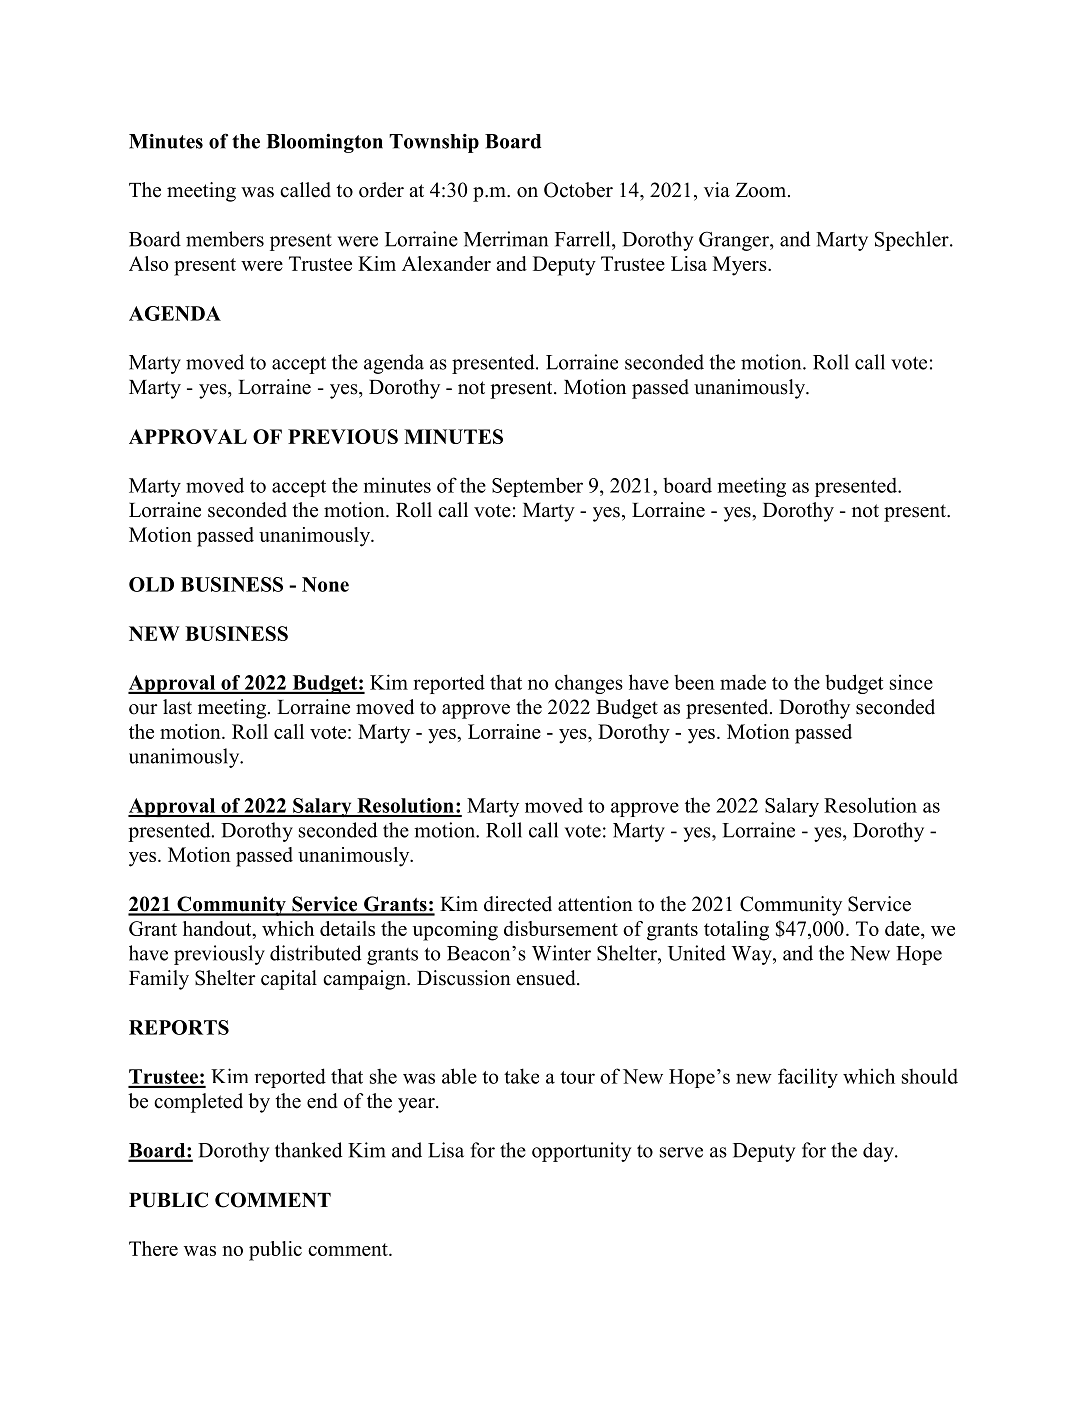 This image has height=1413, width=1092. Describe the element at coordinates (581, 1152) in the image. I see `opportunity` at that location.
